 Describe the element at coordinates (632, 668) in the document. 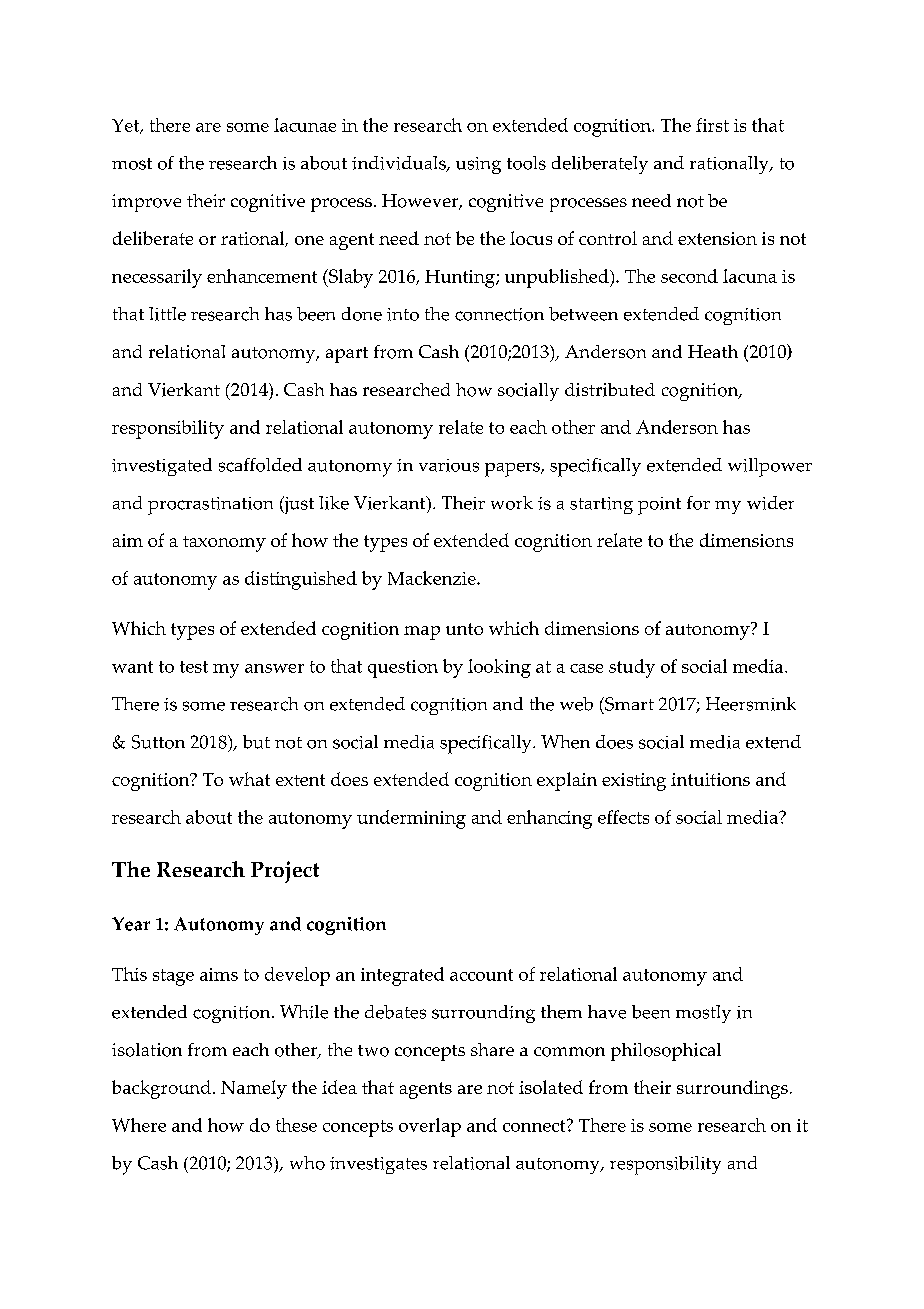

I see `study` at that location.
